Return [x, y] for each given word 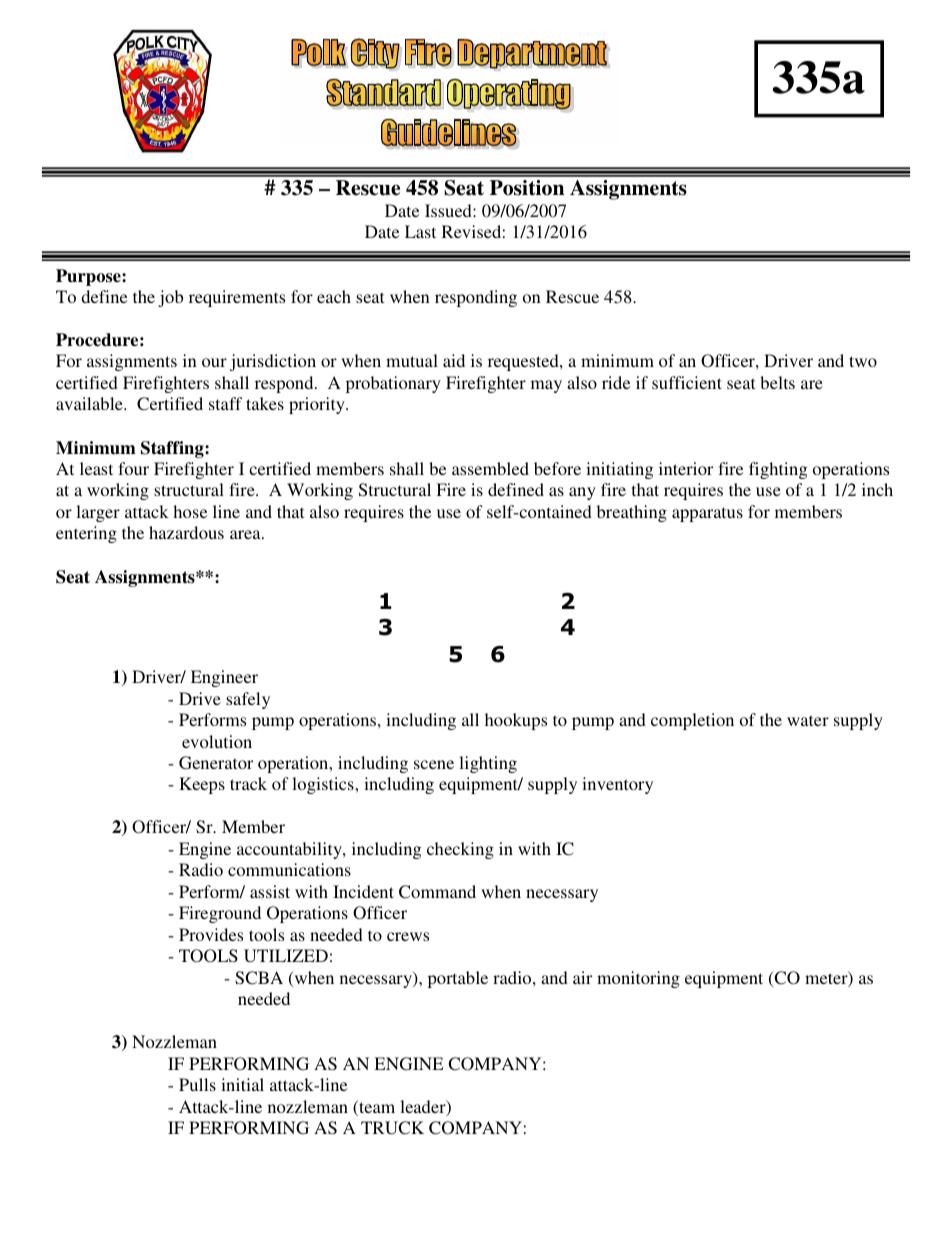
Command [437, 892]
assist [270, 891]
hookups [516, 721]
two [863, 361]
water [808, 720]
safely [248, 700]
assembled [490, 468]
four [133, 468]
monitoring [638, 979]
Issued [449, 210]
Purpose [89, 277]
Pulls [197, 1084]
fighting [778, 470]
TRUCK [392, 1128]
